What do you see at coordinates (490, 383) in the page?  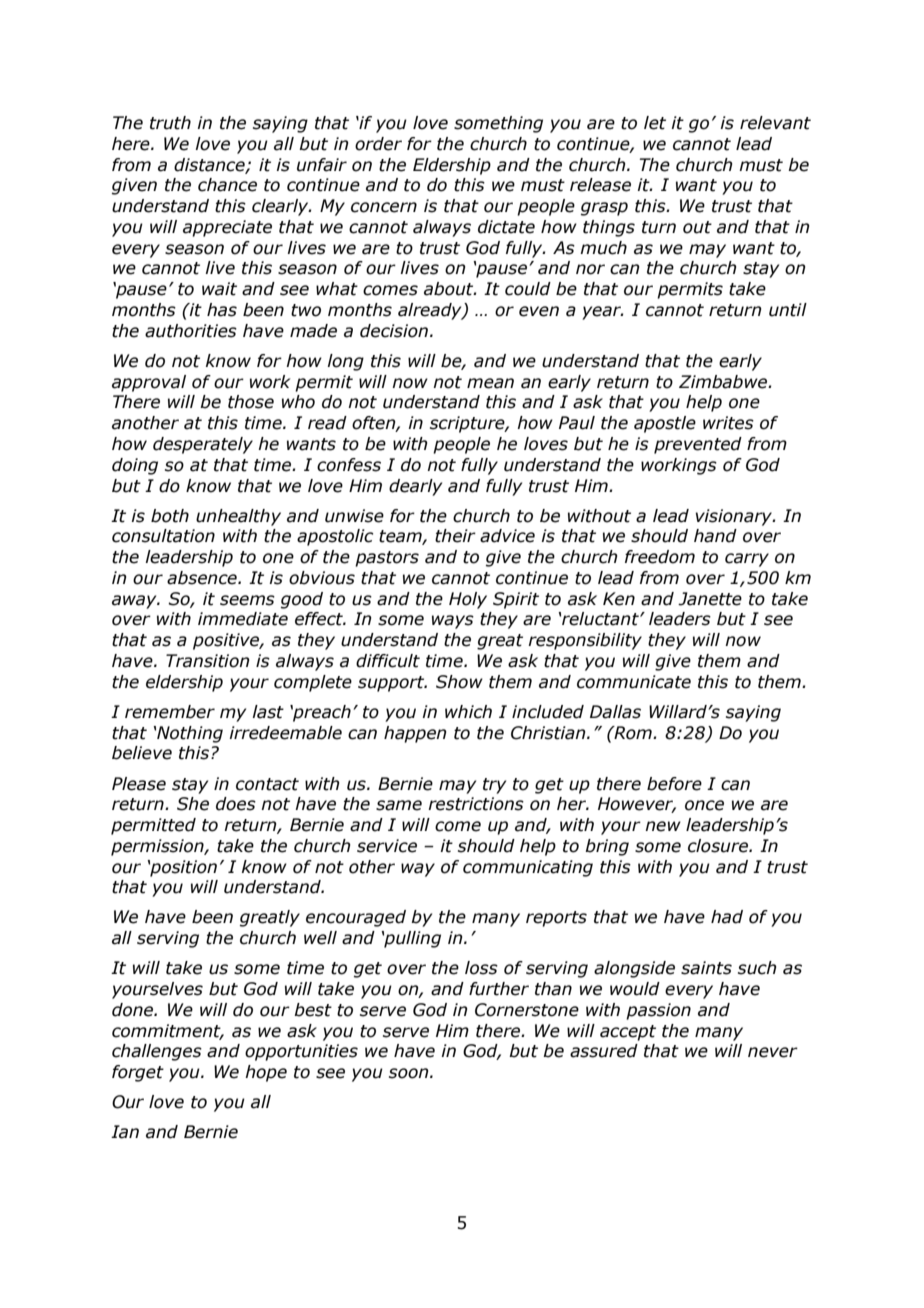 I see `mean` at bounding box center [490, 383].
